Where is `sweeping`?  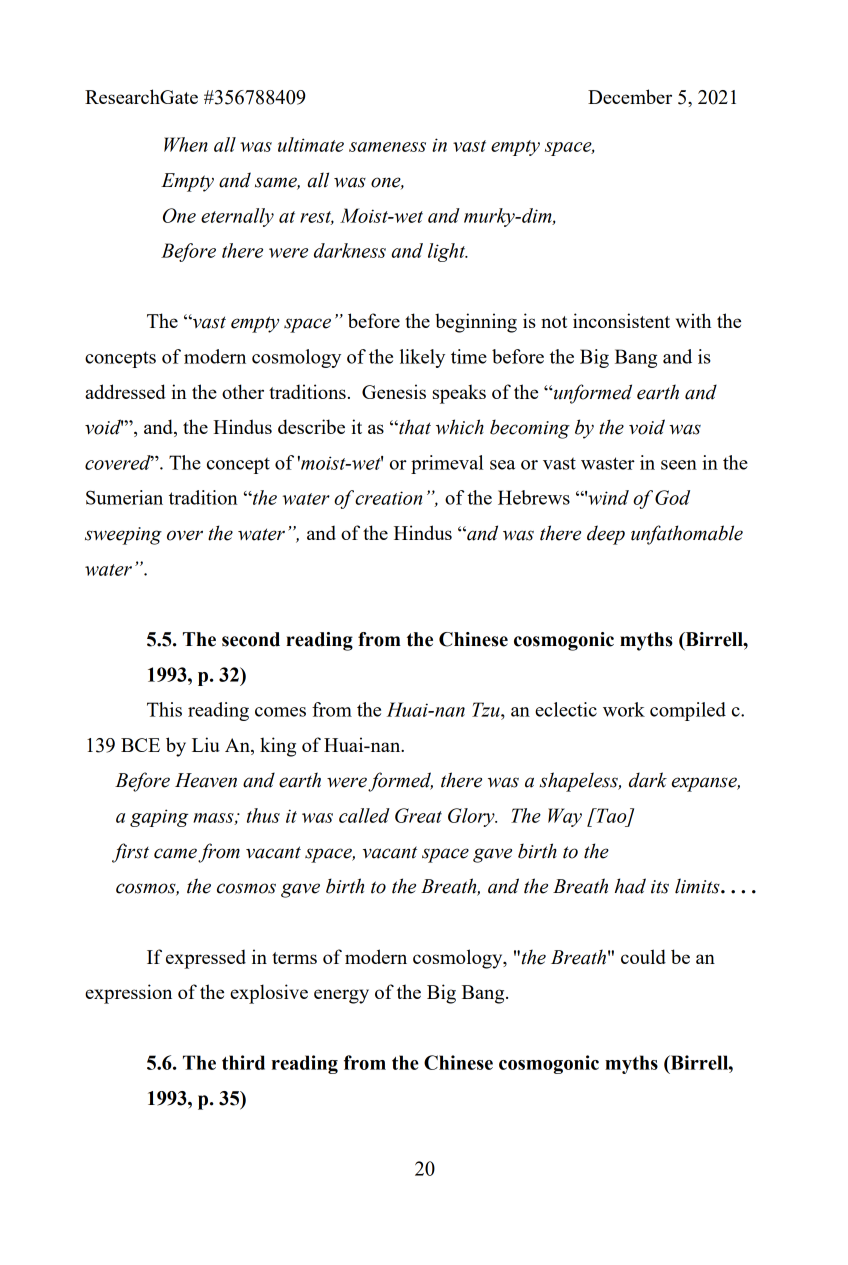 sweeping is located at coordinates (123, 536).
